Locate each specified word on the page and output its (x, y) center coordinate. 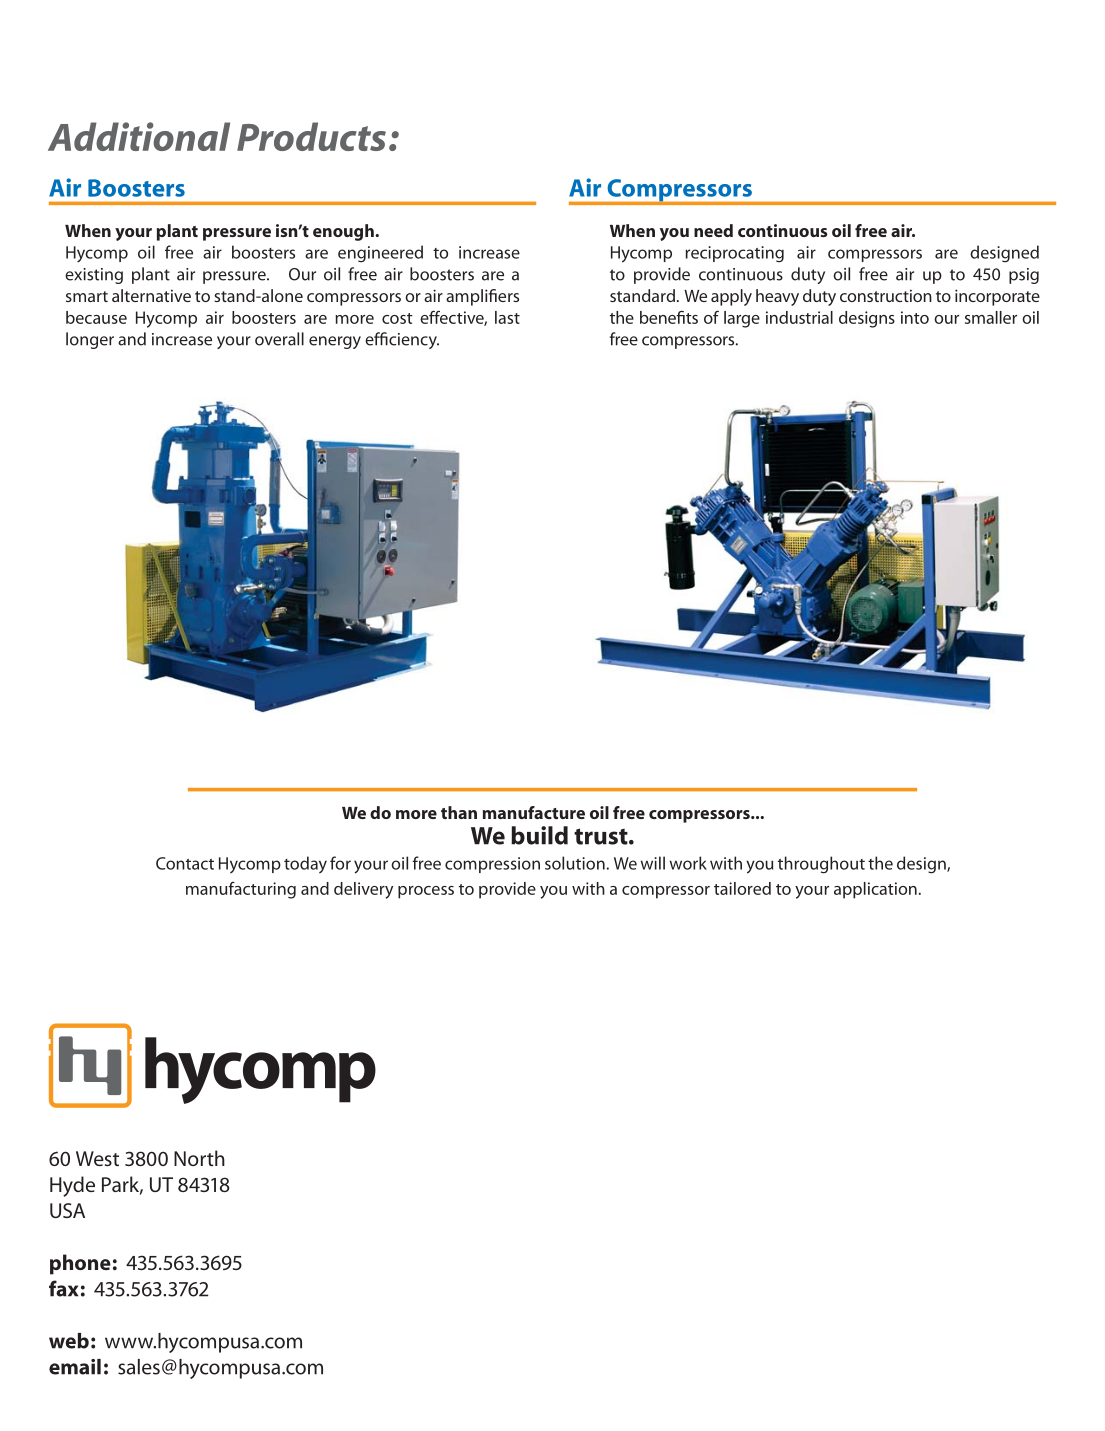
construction (886, 295)
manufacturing (241, 890)
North (199, 1158)
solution (576, 863)
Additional (139, 136)
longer (90, 340)
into (915, 317)
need (713, 230)
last (507, 317)
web (69, 1341)
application (875, 890)
